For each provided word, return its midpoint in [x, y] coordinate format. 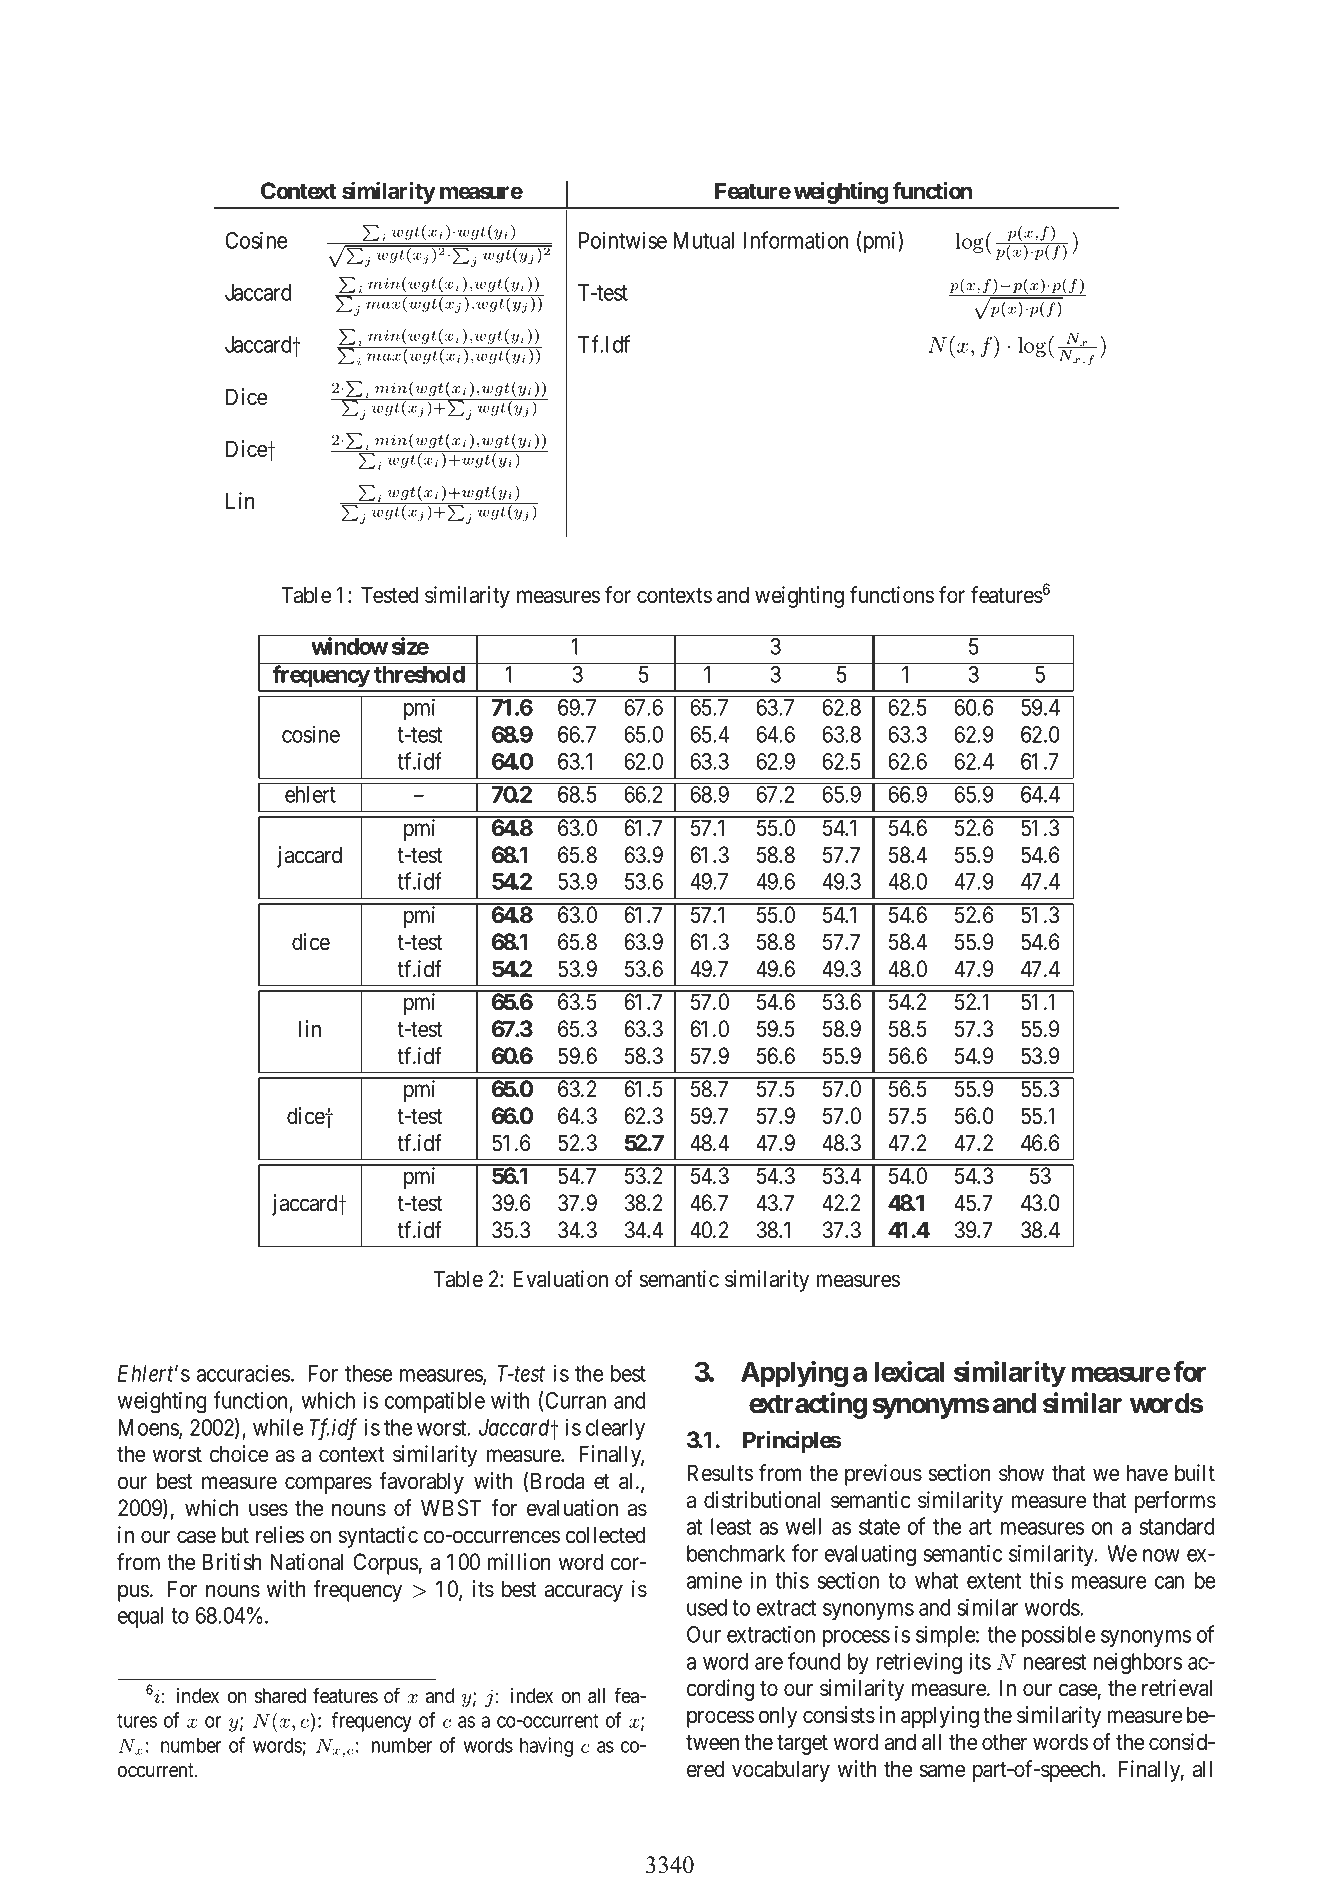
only [778, 1717]
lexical [909, 1371]
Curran [575, 1400]
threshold [419, 674]
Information [796, 240]
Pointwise [623, 240]
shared [280, 1696]
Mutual [703, 240]
